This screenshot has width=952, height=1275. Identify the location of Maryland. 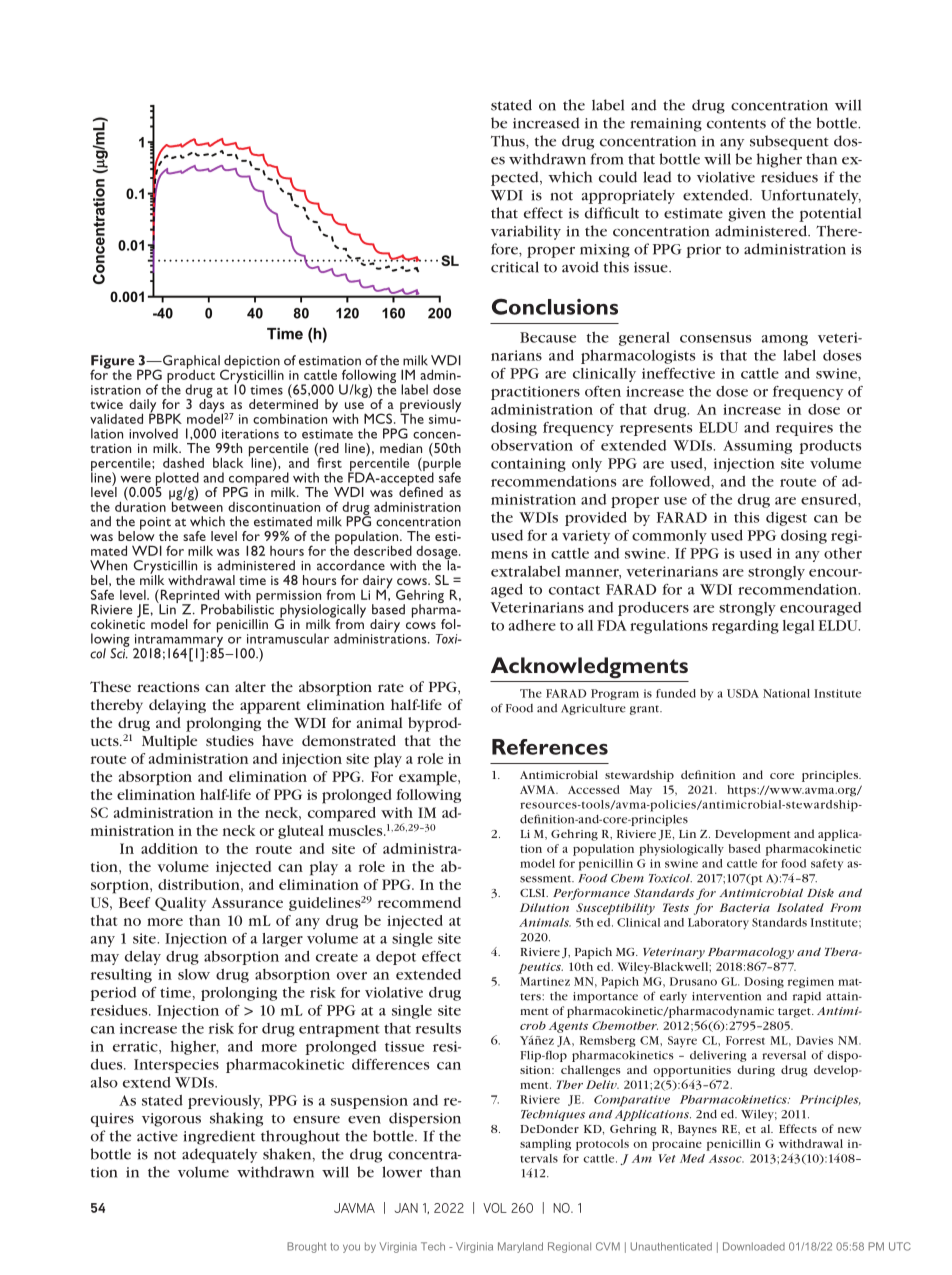
(520, 1247).
